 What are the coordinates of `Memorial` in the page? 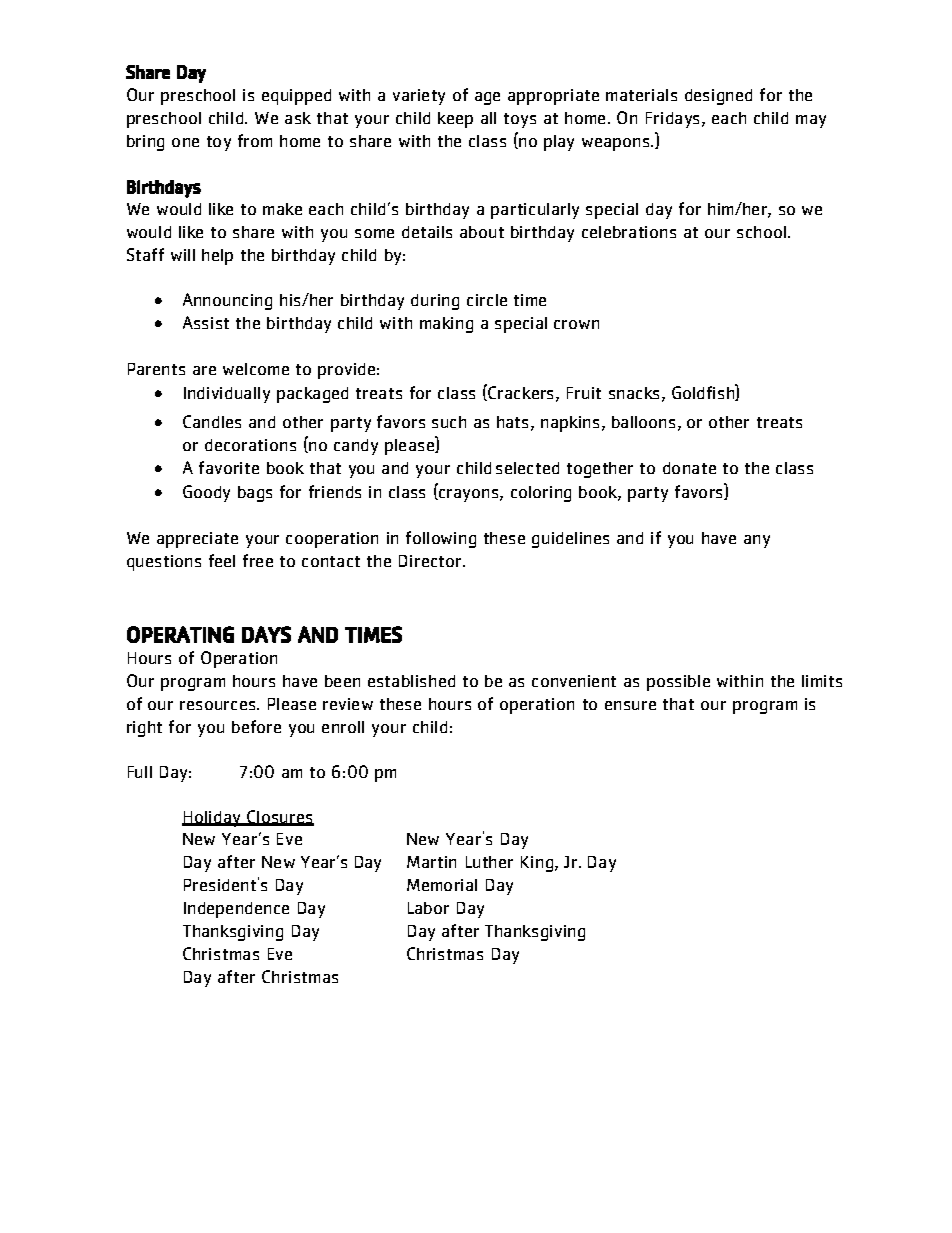 It's located at (442, 885).
